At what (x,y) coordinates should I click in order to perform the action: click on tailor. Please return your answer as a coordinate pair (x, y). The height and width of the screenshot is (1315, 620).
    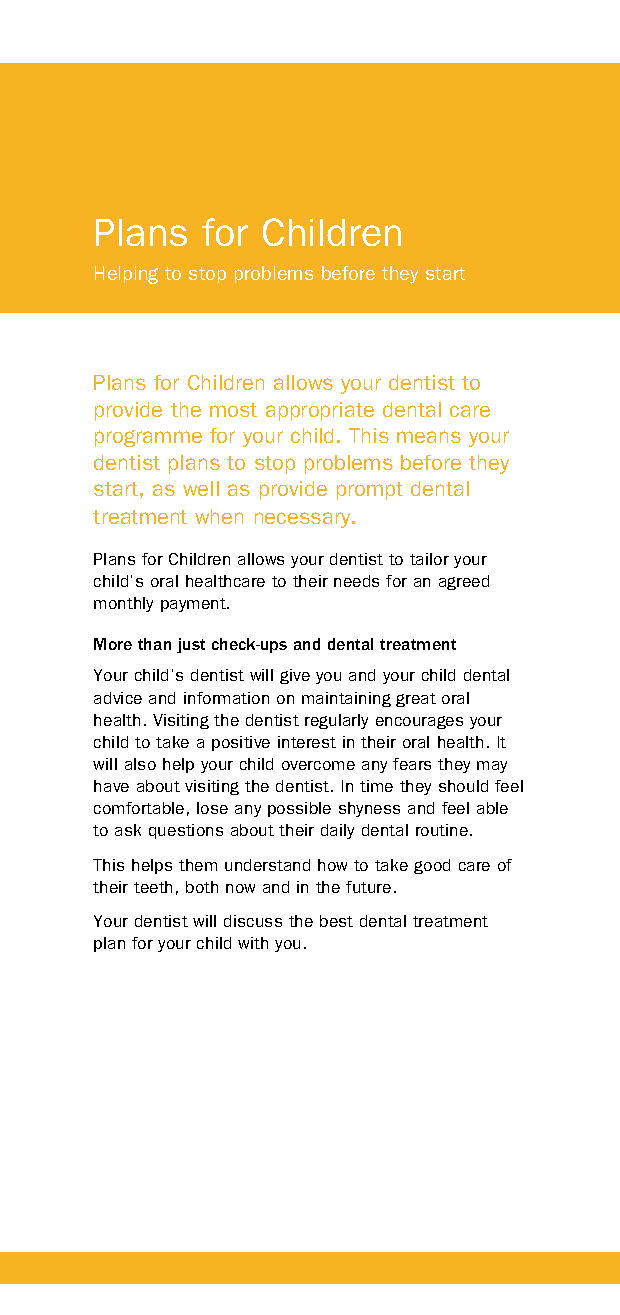
    Looking at the image, I should click on (429, 559).
